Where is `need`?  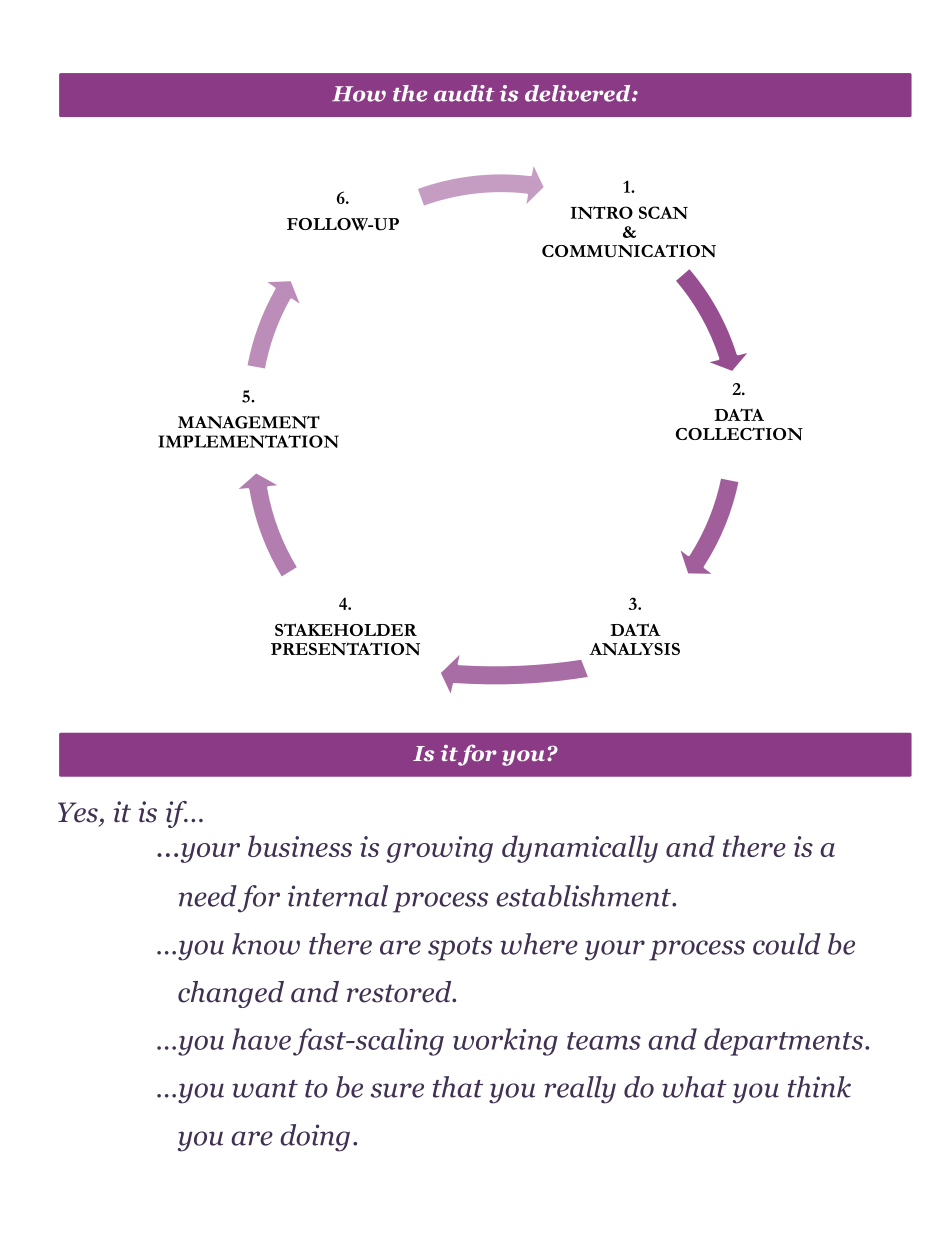 need is located at coordinates (208, 896).
